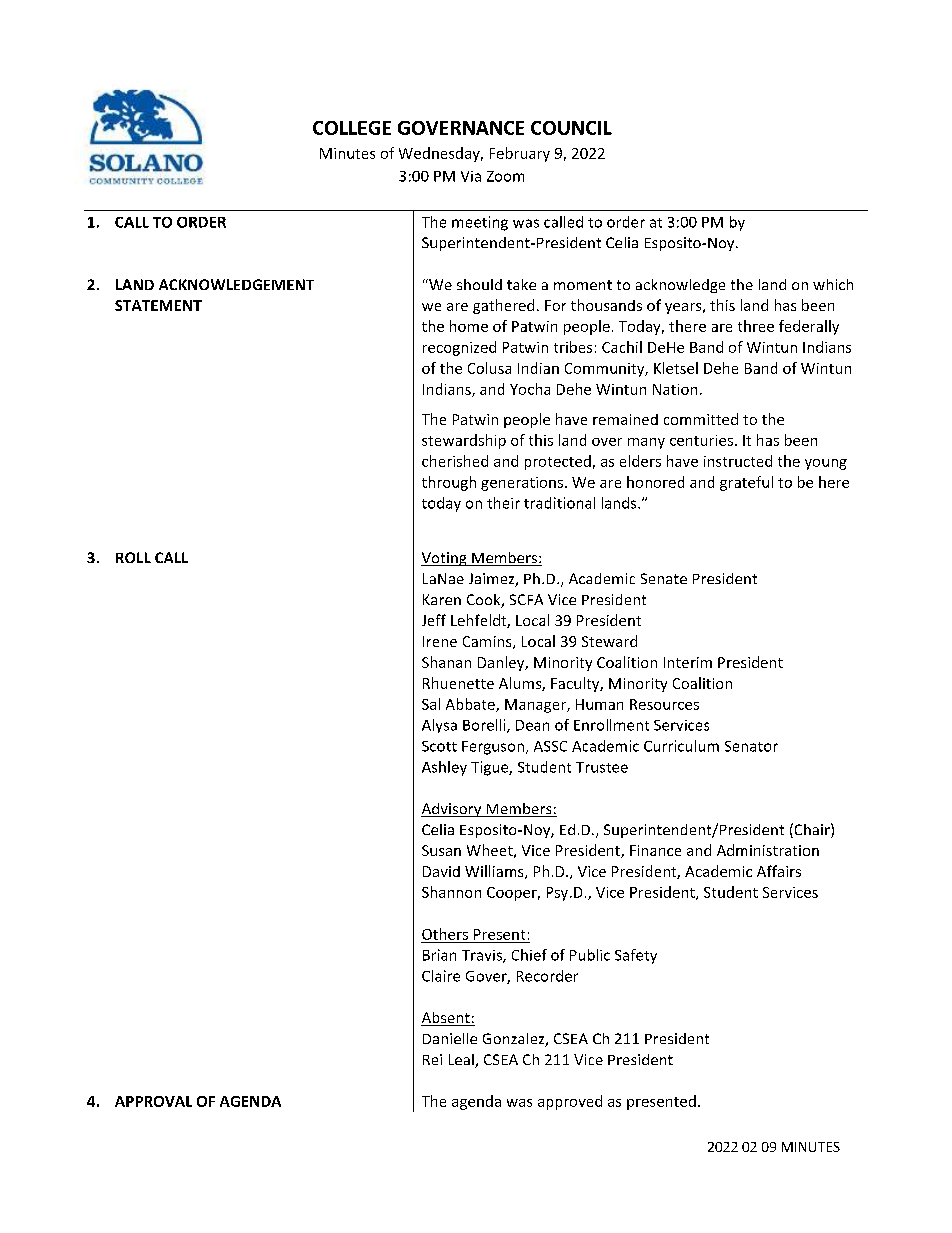  What do you see at coordinates (441, 850) in the document?
I see `Susan` at bounding box center [441, 850].
